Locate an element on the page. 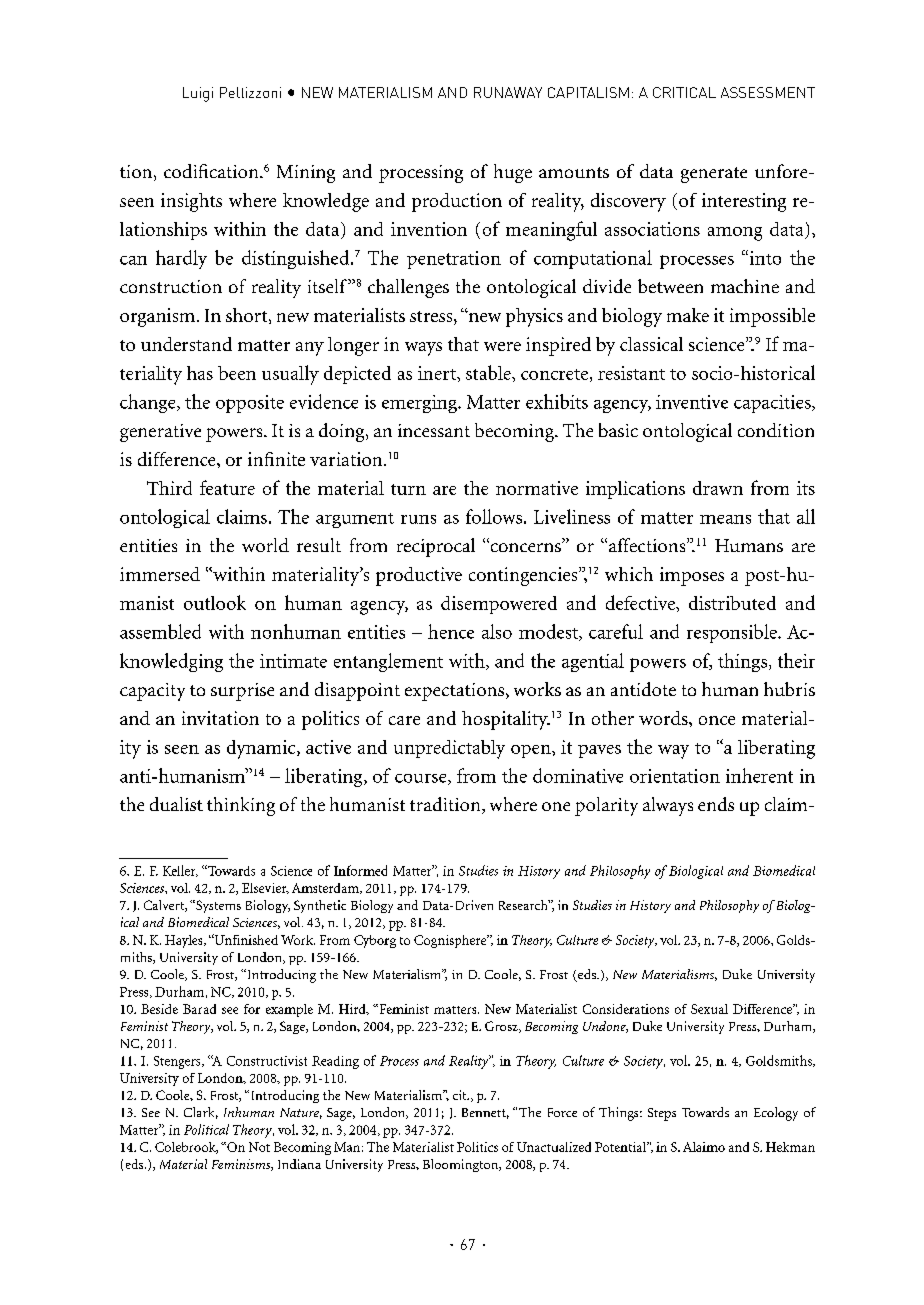 The image size is (924, 1305). thinking is located at coordinates (241, 806).
